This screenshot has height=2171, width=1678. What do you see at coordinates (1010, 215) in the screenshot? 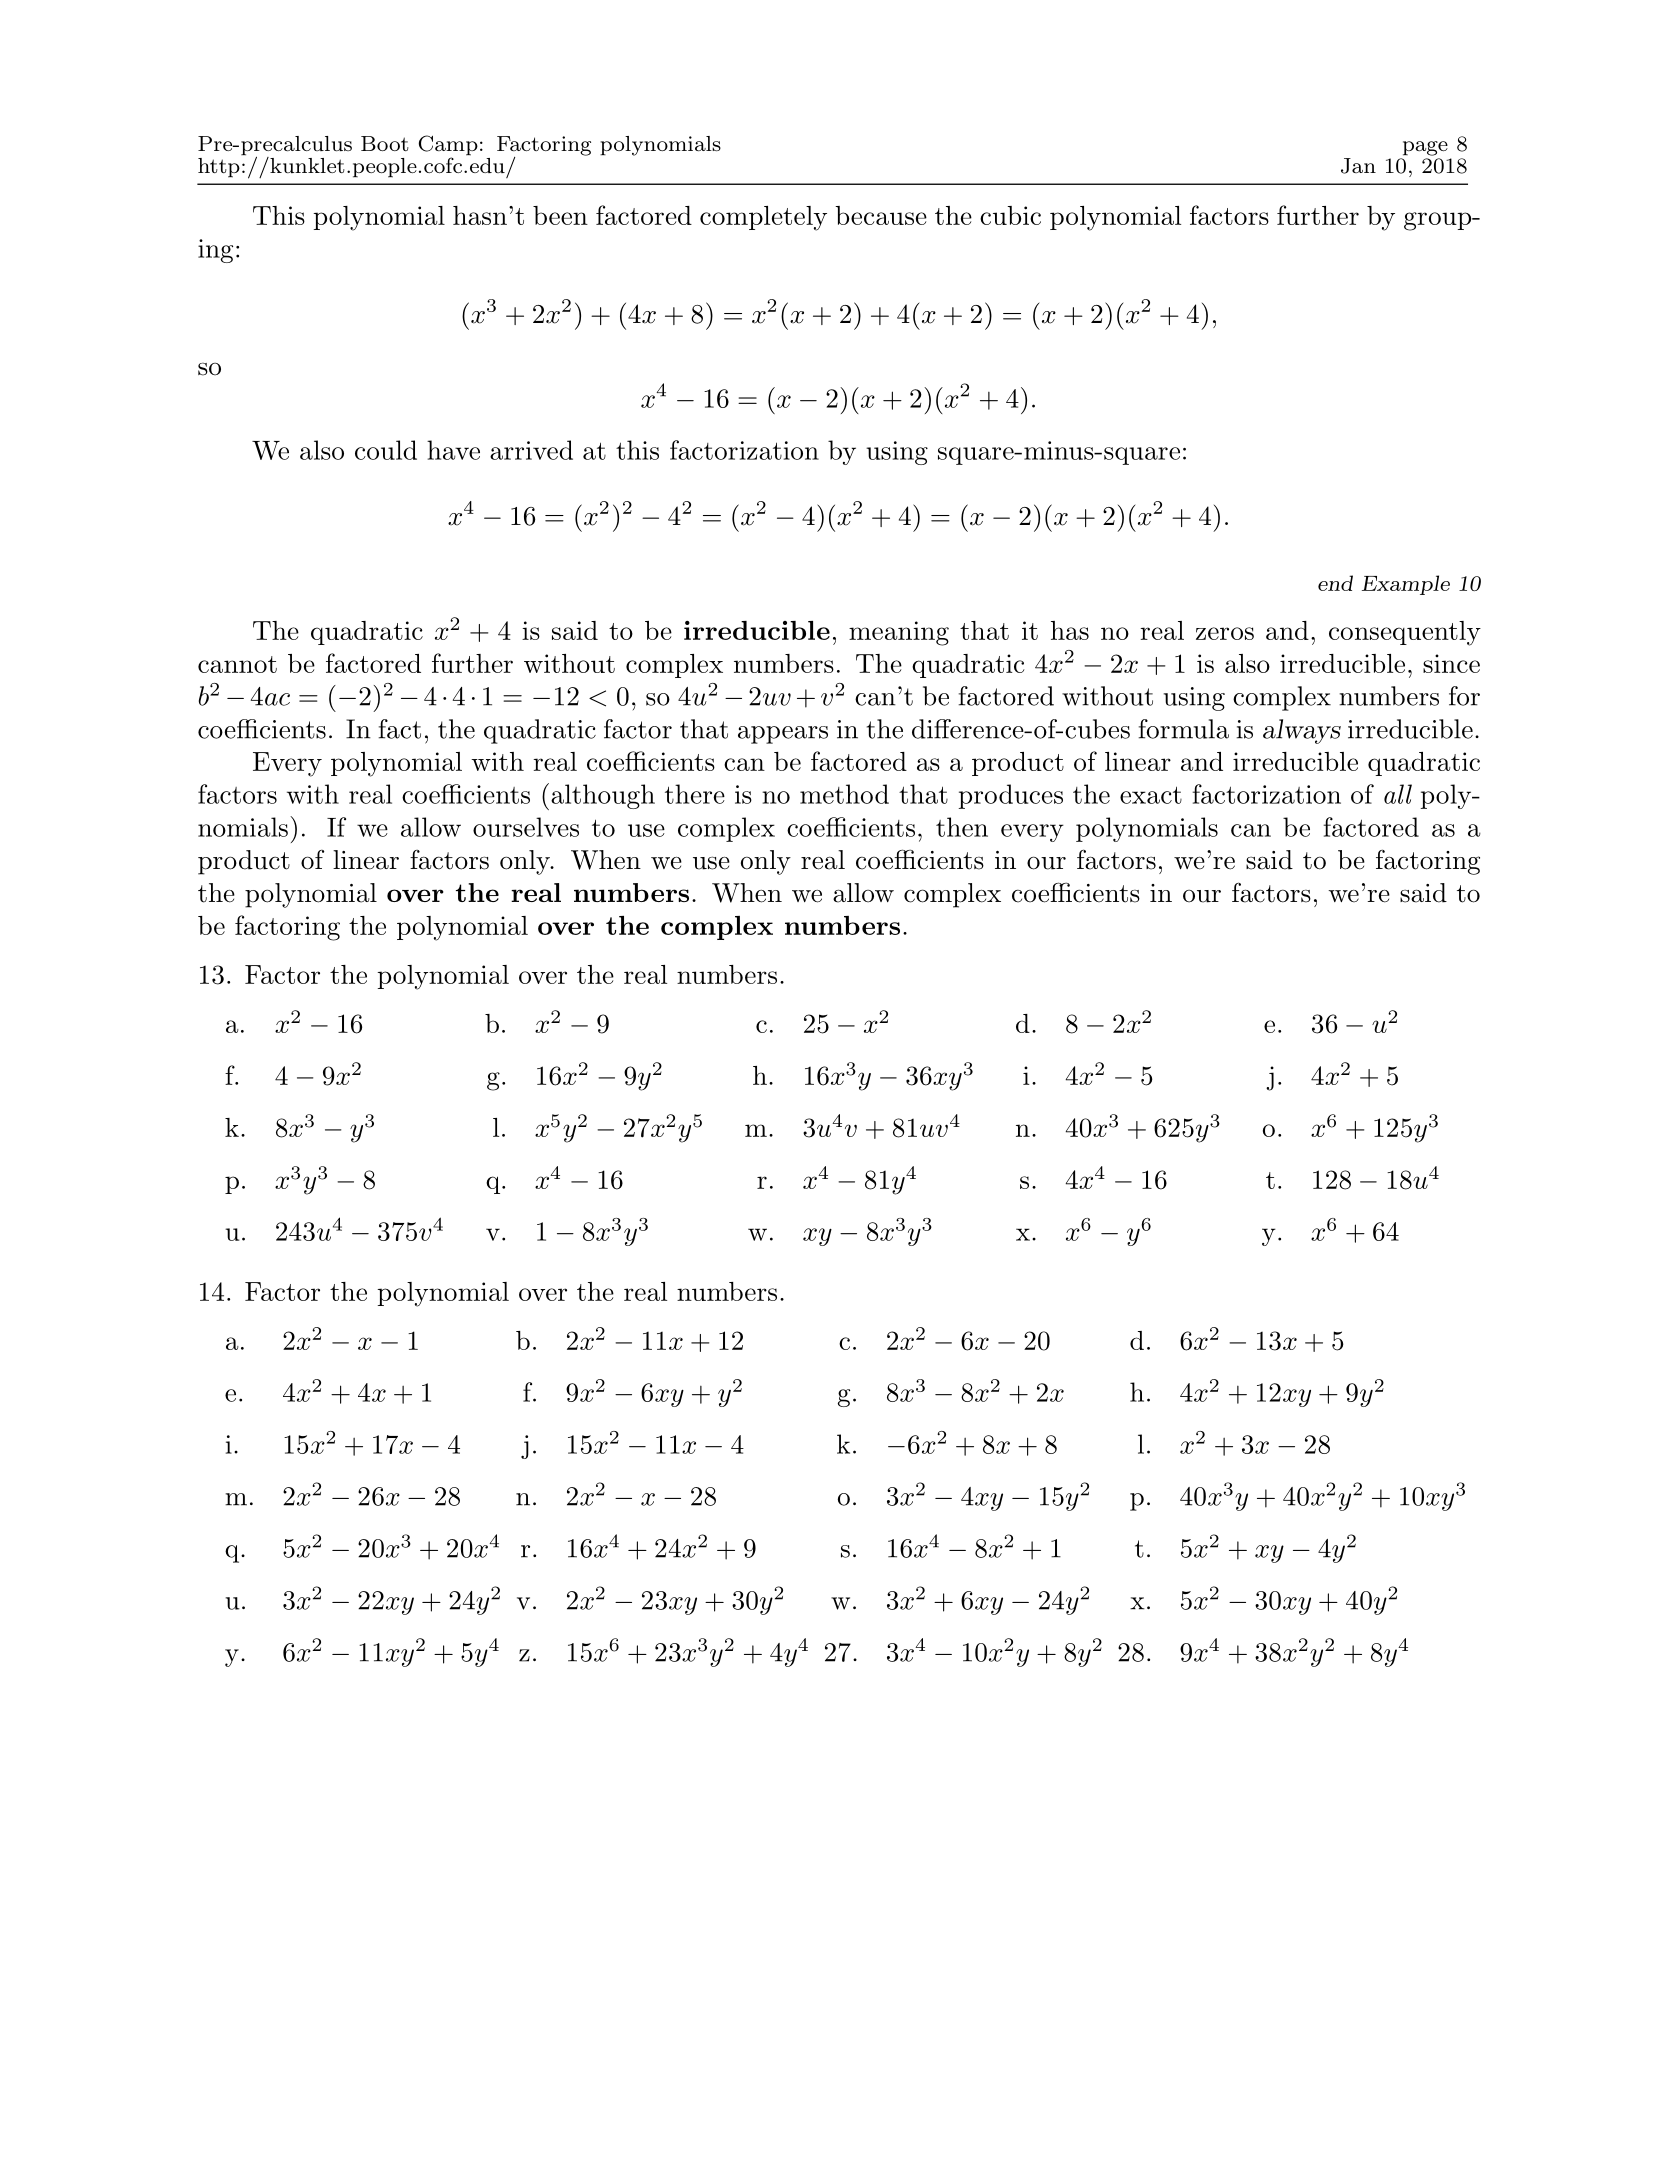
I see `cubic` at bounding box center [1010, 215].
